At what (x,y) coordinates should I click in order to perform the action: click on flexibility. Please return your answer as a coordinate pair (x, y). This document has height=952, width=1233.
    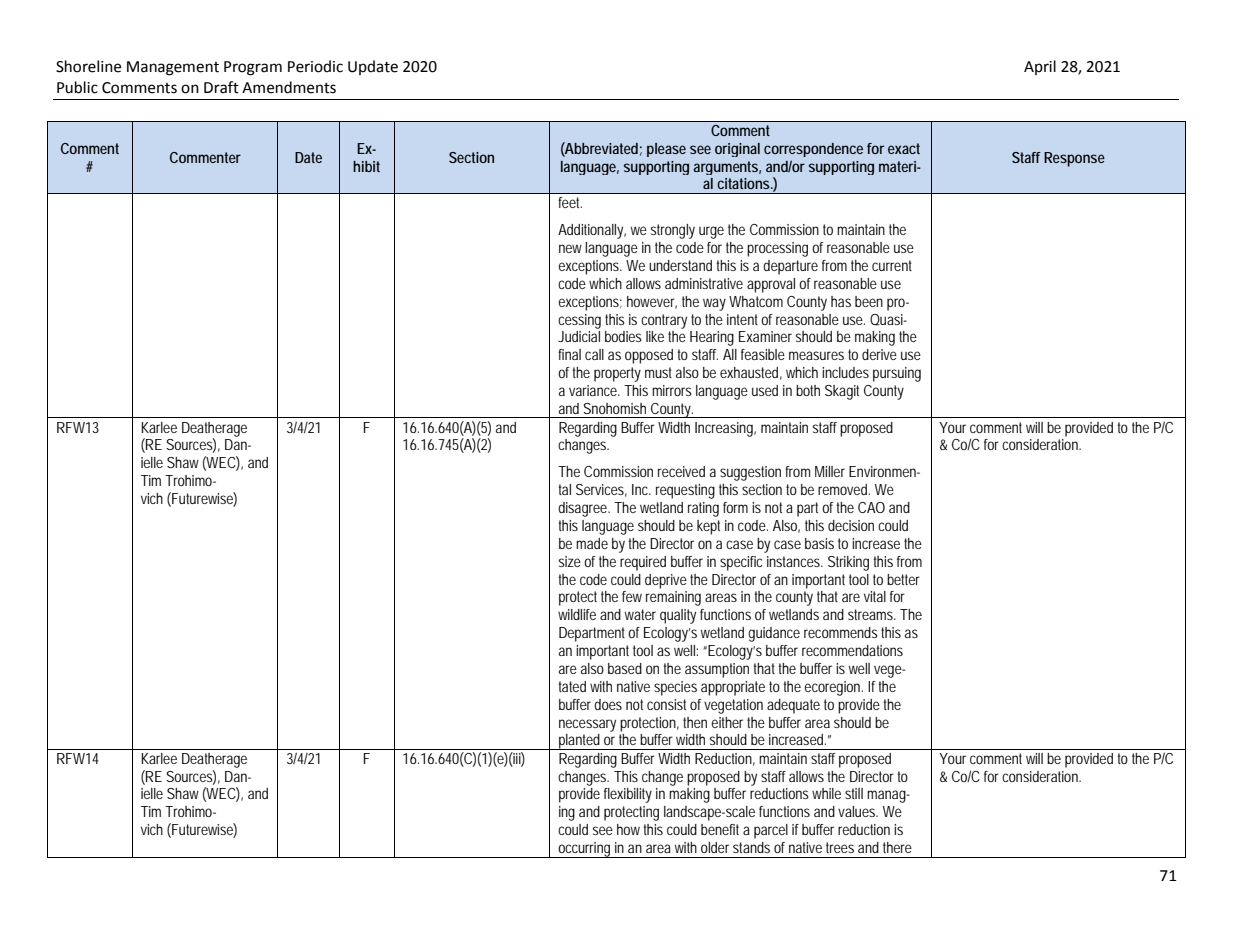
    Looking at the image, I should click on (628, 795).
